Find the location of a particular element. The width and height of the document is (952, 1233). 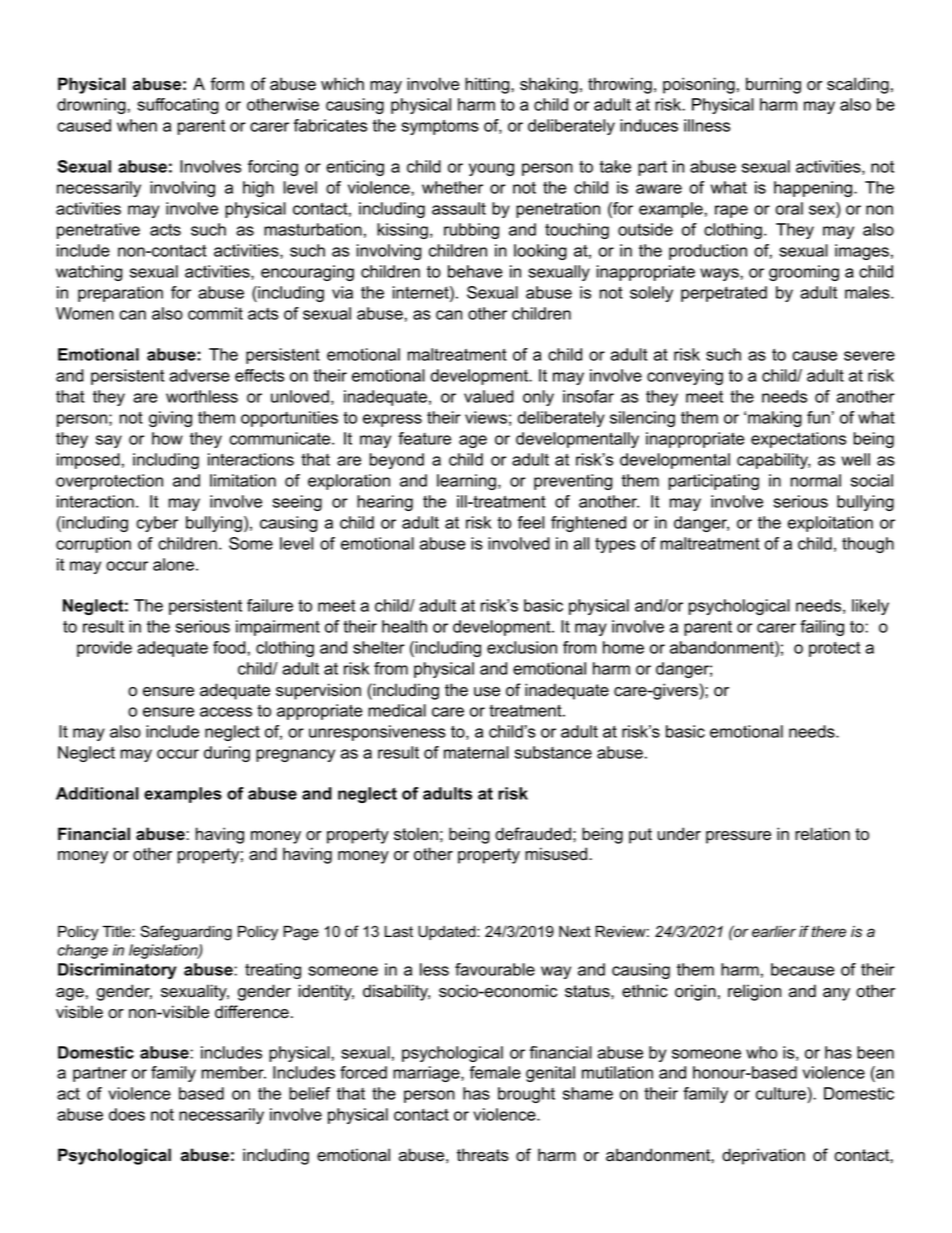

valued is located at coordinates (489, 396).
